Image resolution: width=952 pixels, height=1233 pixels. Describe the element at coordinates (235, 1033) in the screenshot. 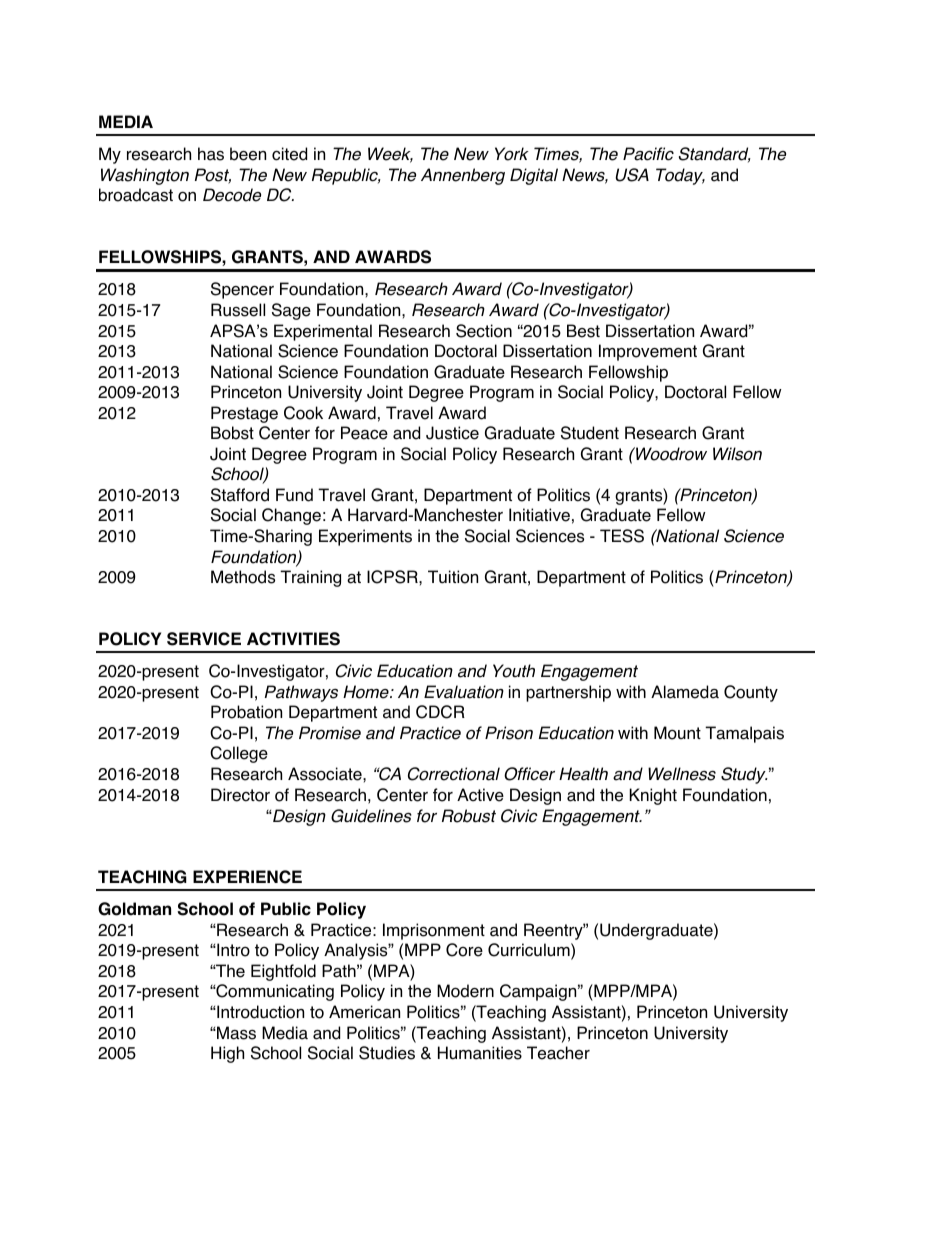

I see `Mass` at that location.
